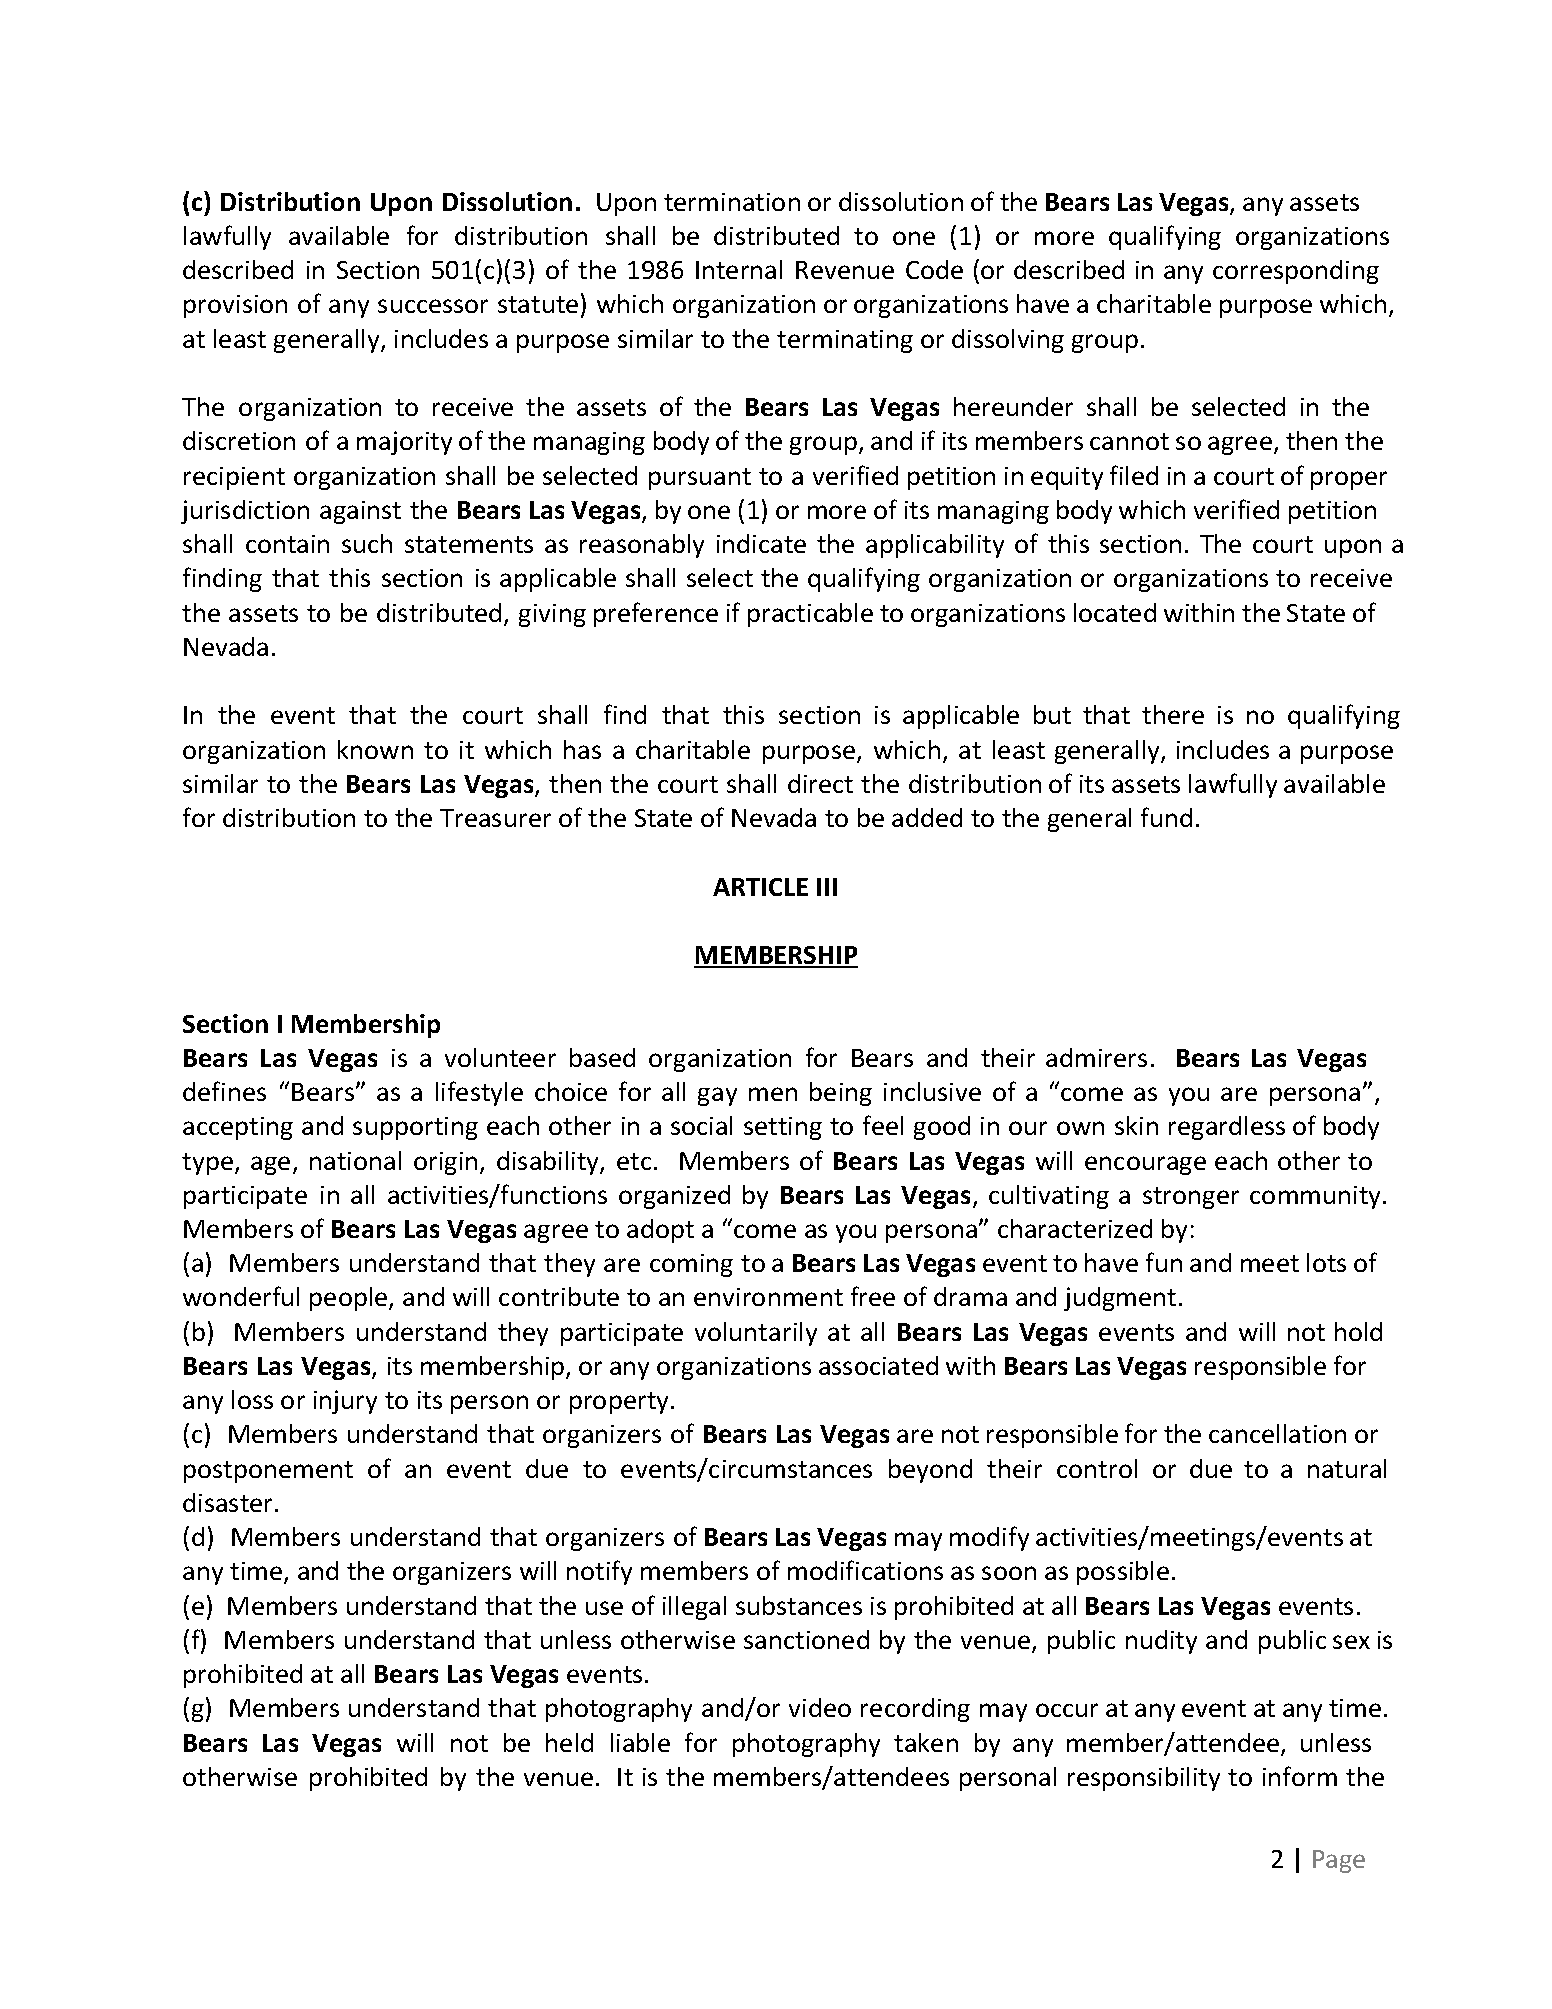 Image resolution: width=1552 pixels, height=2009 pixels. Describe the element at coordinates (433, 306) in the screenshot. I see `successor` at that location.
